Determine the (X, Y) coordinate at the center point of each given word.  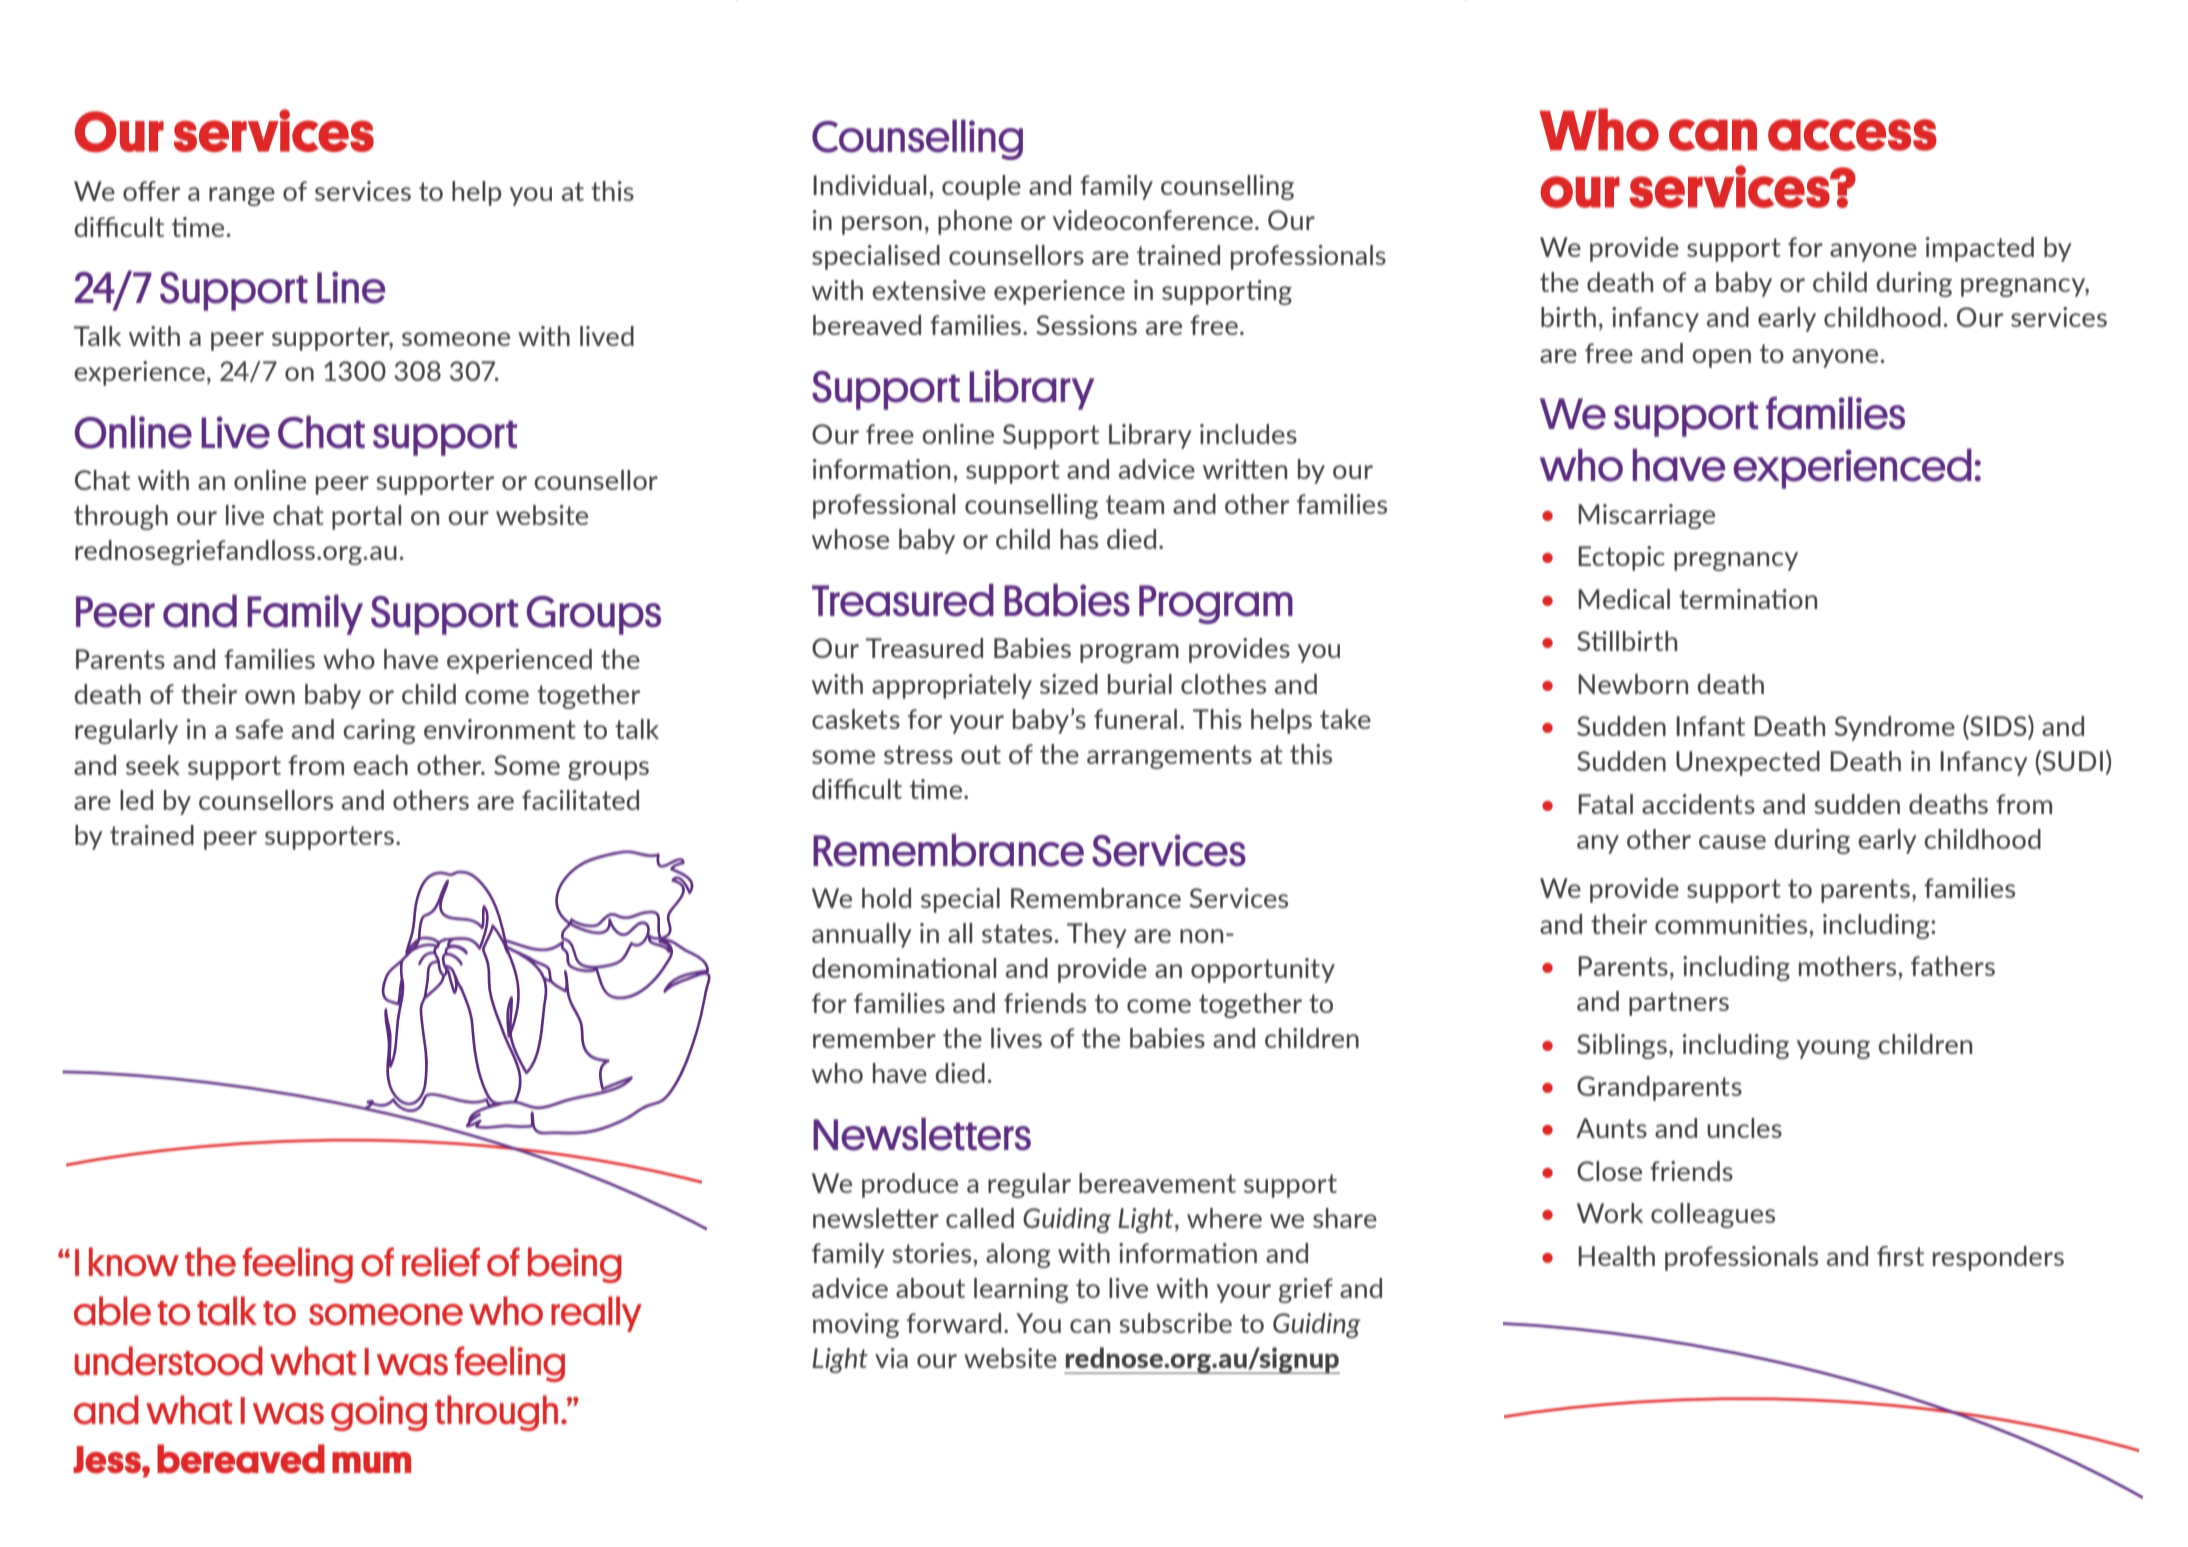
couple (981, 187)
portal (366, 517)
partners (1679, 1004)
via (891, 1358)
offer (151, 191)
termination (1748, 599)
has (1079, 539)
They (1097, 935)
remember (874, 1038)
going (379, 1413)
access (1852, 135)
